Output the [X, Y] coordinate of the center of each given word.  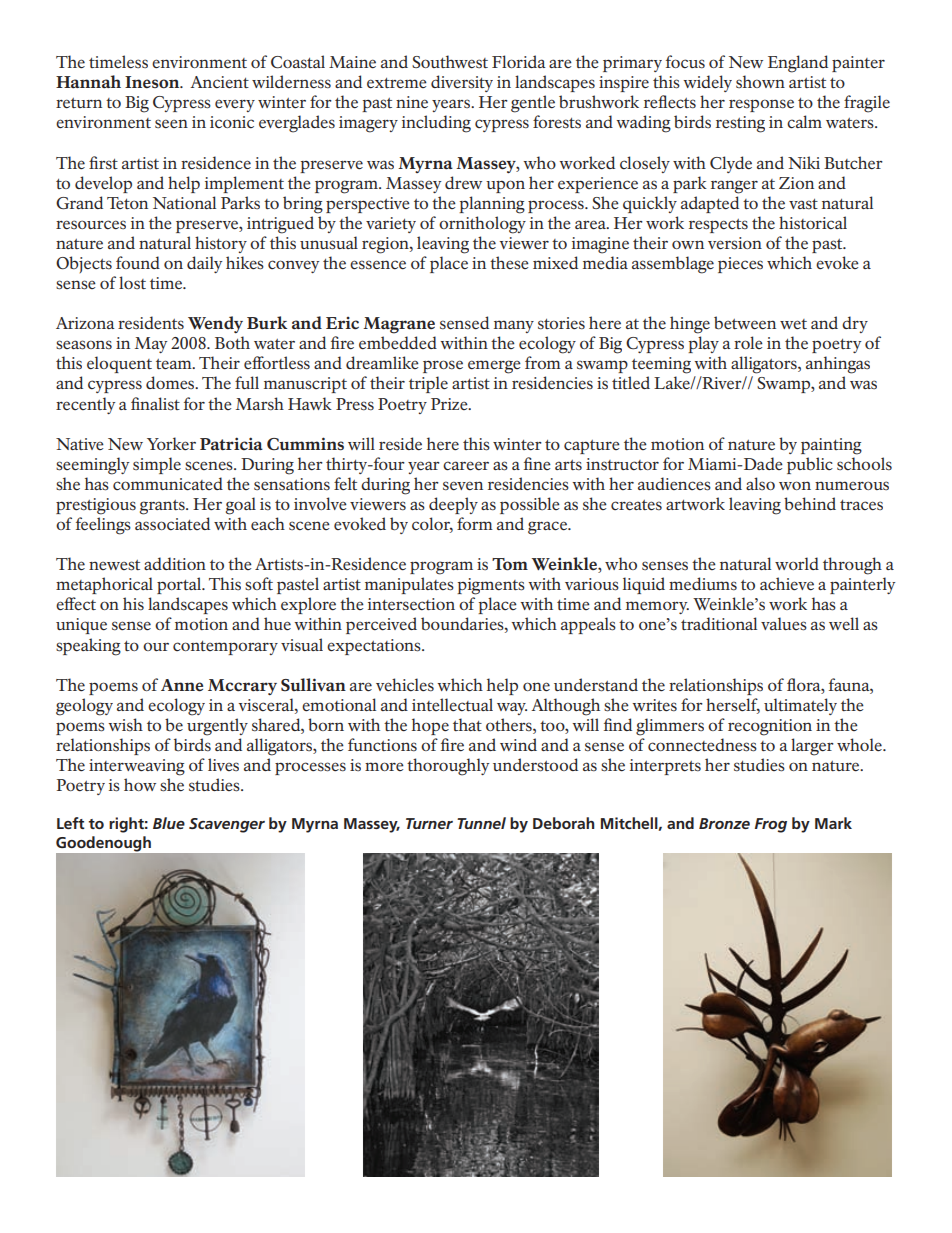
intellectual [452, 704]
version [735, 243]
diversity [462, 83]
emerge [494, 367]
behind [810, 503]
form [475, 523]
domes [171, 382]
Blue [169, 823]
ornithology [482, 225]
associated [172, 523]
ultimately [800, 706]
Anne [182, 685]
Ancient [219, 82]
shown [760, 81]
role [748, 342]
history [221, 244]
